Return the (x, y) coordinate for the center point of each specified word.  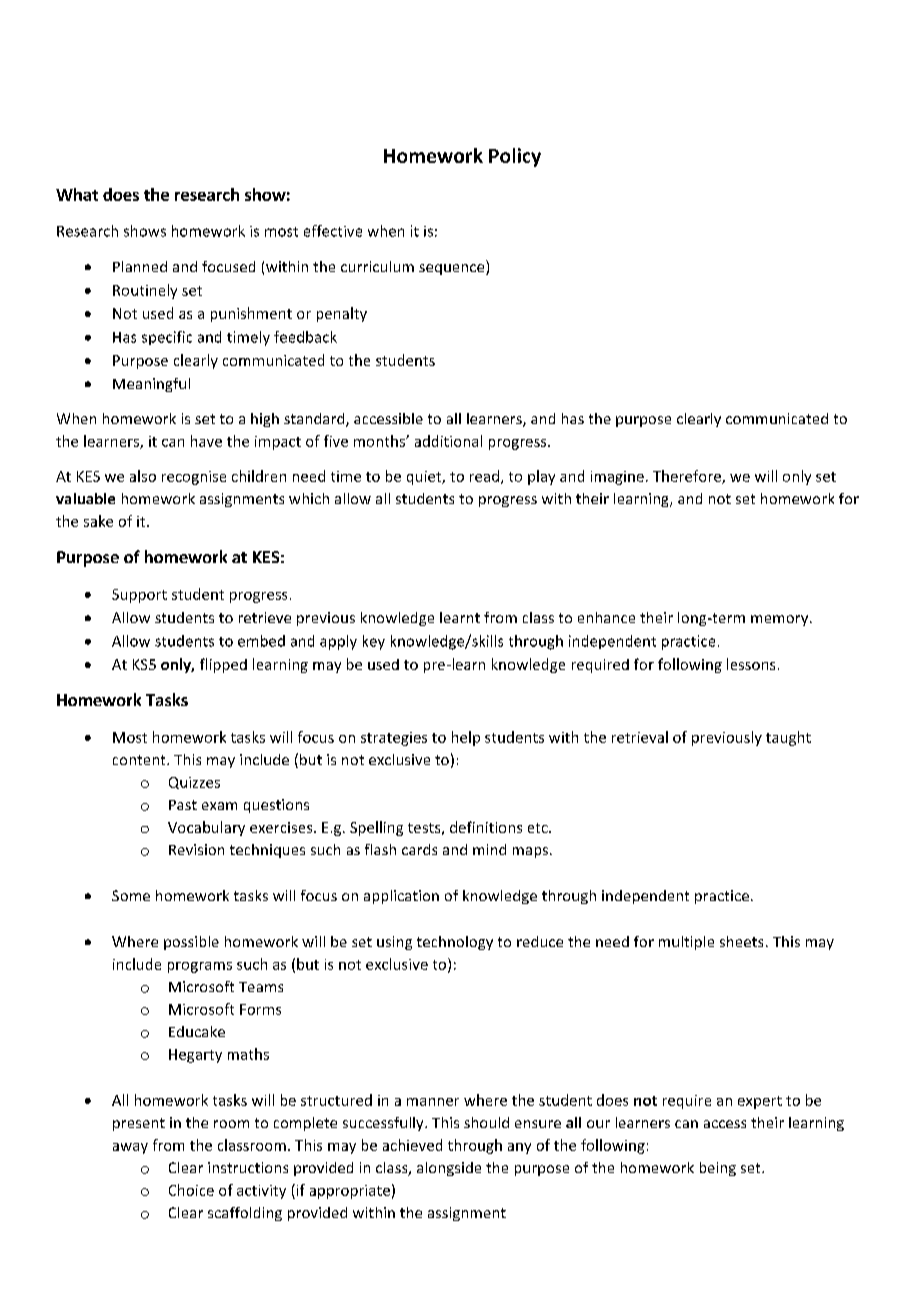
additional (448, 441)
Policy (515, 157)
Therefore (688, 477)
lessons (751, 664)
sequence (453, 269)
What (77, 194)
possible (191, 943)
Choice (191, 1190)
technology (455, 943)
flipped (223, 665)
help (466, 738)
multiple (686, 943)
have (206, 441)
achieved (412, 1145)
